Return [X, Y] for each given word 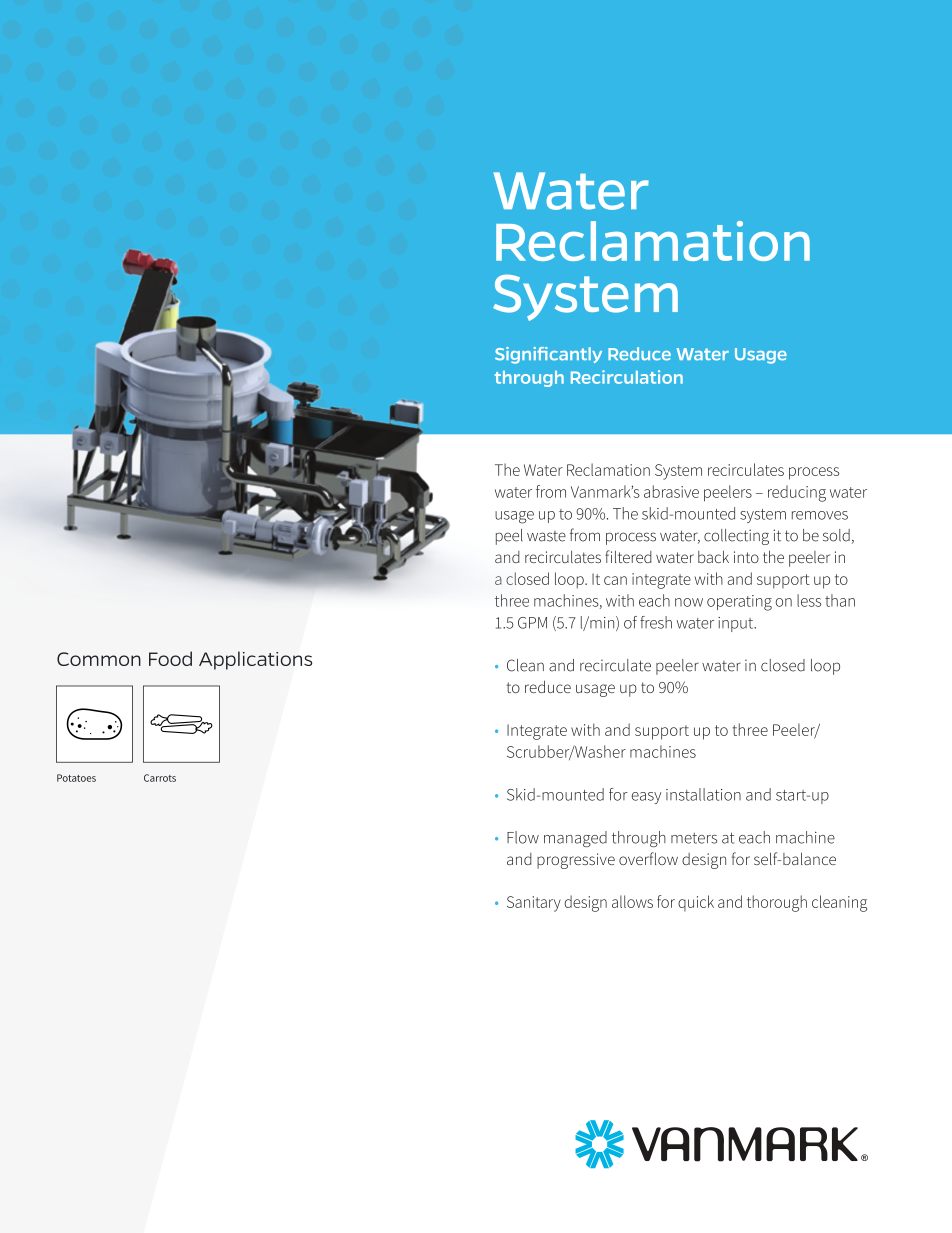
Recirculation [627, 377]
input [737, 624]
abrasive [671, 491]
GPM [532, 623]
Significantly [548, 355]
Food [170, 658]
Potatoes [76, 778]
